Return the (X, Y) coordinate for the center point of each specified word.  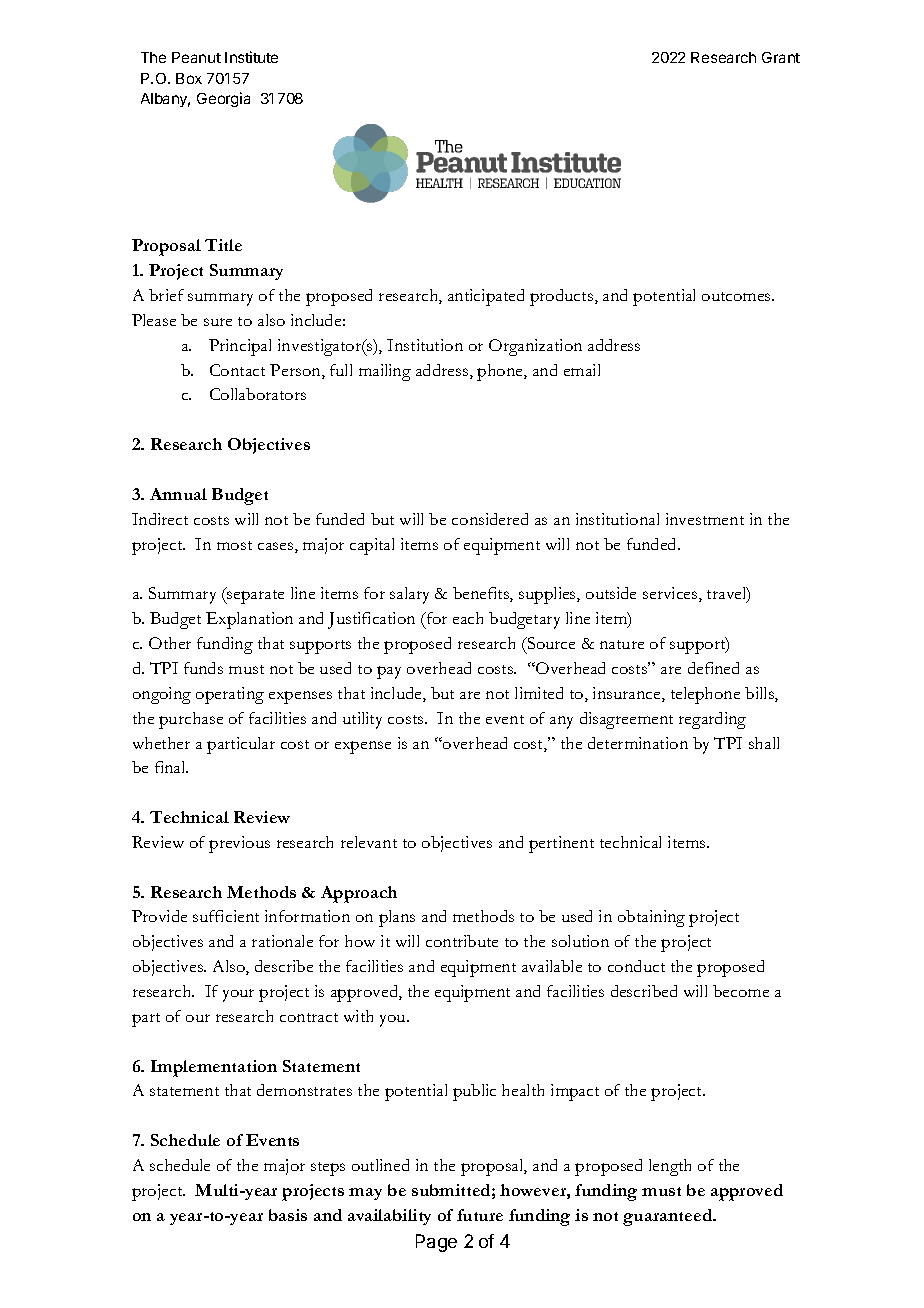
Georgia (223, 99)
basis (288, 1215)
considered (490, 519)
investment (705, 519)
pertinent (561, 844)
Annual (178, 494)
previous (239, 844)
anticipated (486, 297)
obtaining (651, 918)
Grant (781, 57)
